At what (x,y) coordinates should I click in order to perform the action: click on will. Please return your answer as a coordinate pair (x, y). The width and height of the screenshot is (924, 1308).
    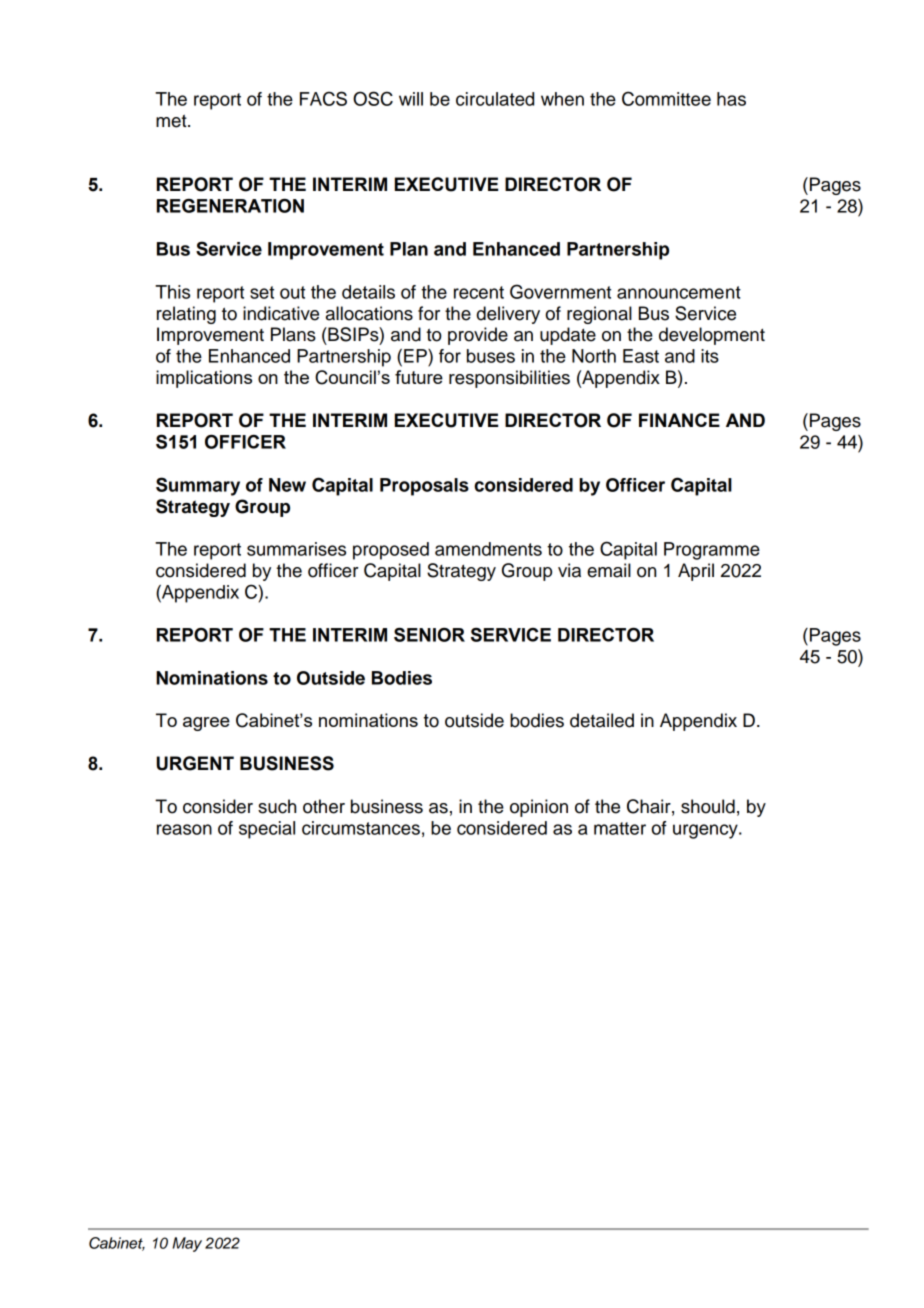
    Looking at the image, I should click on (411, 99).
